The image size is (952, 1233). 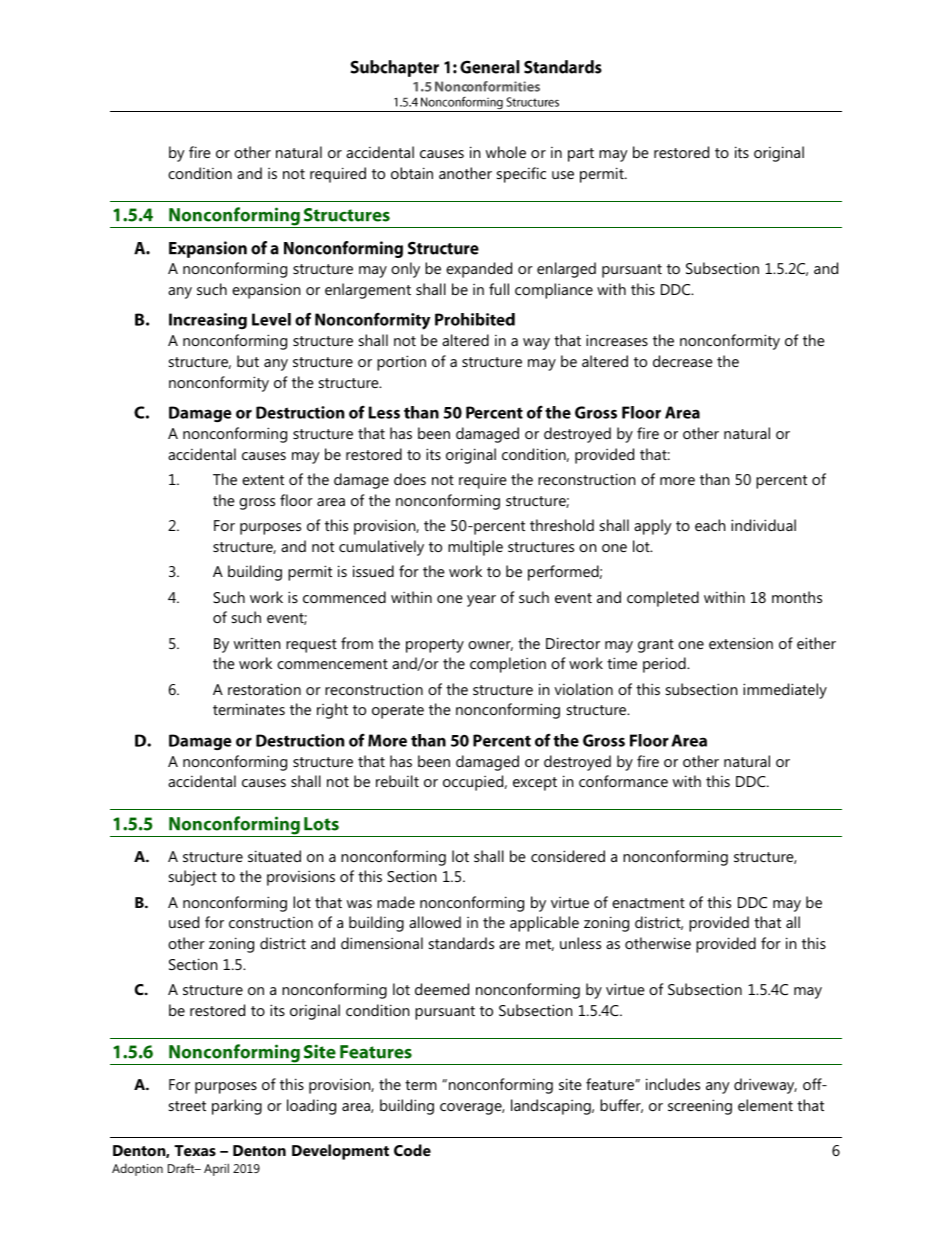 I want to click on conformance, so click(x=623, y=781).
